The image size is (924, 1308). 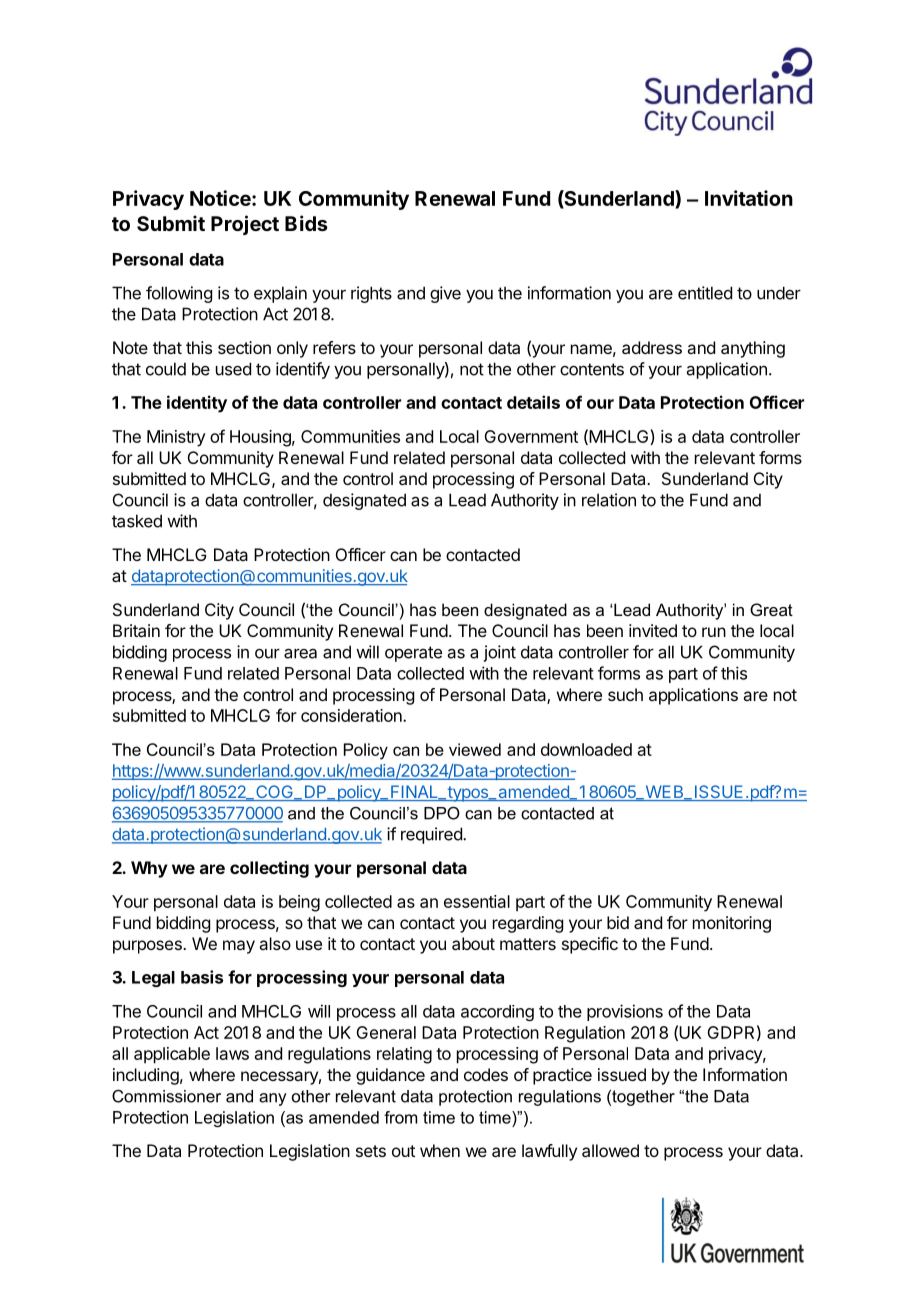 I want to click on give, so click(x=445, y=294).
